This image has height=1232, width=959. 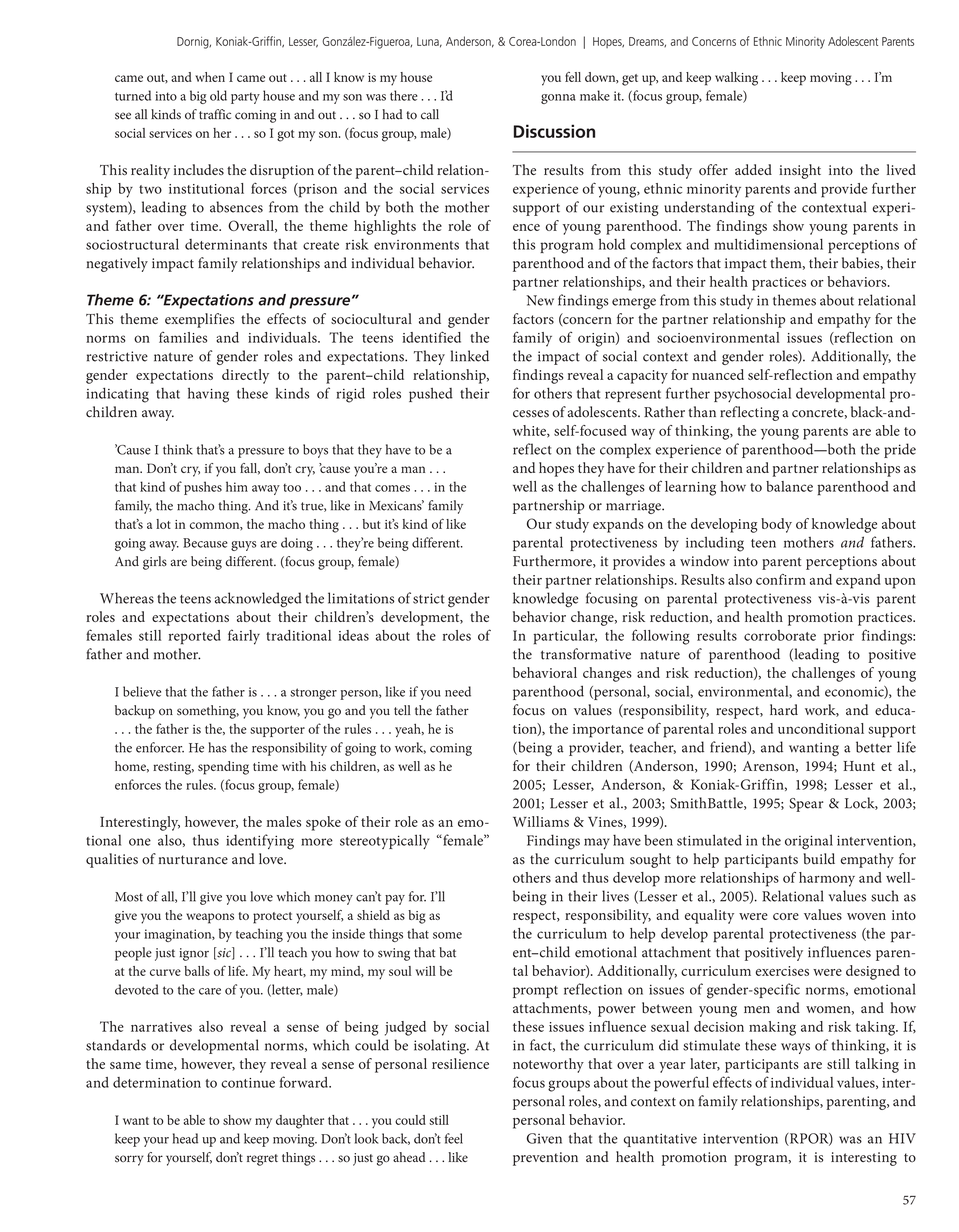 I want to click on regret, so click(x=262, y=1160).
